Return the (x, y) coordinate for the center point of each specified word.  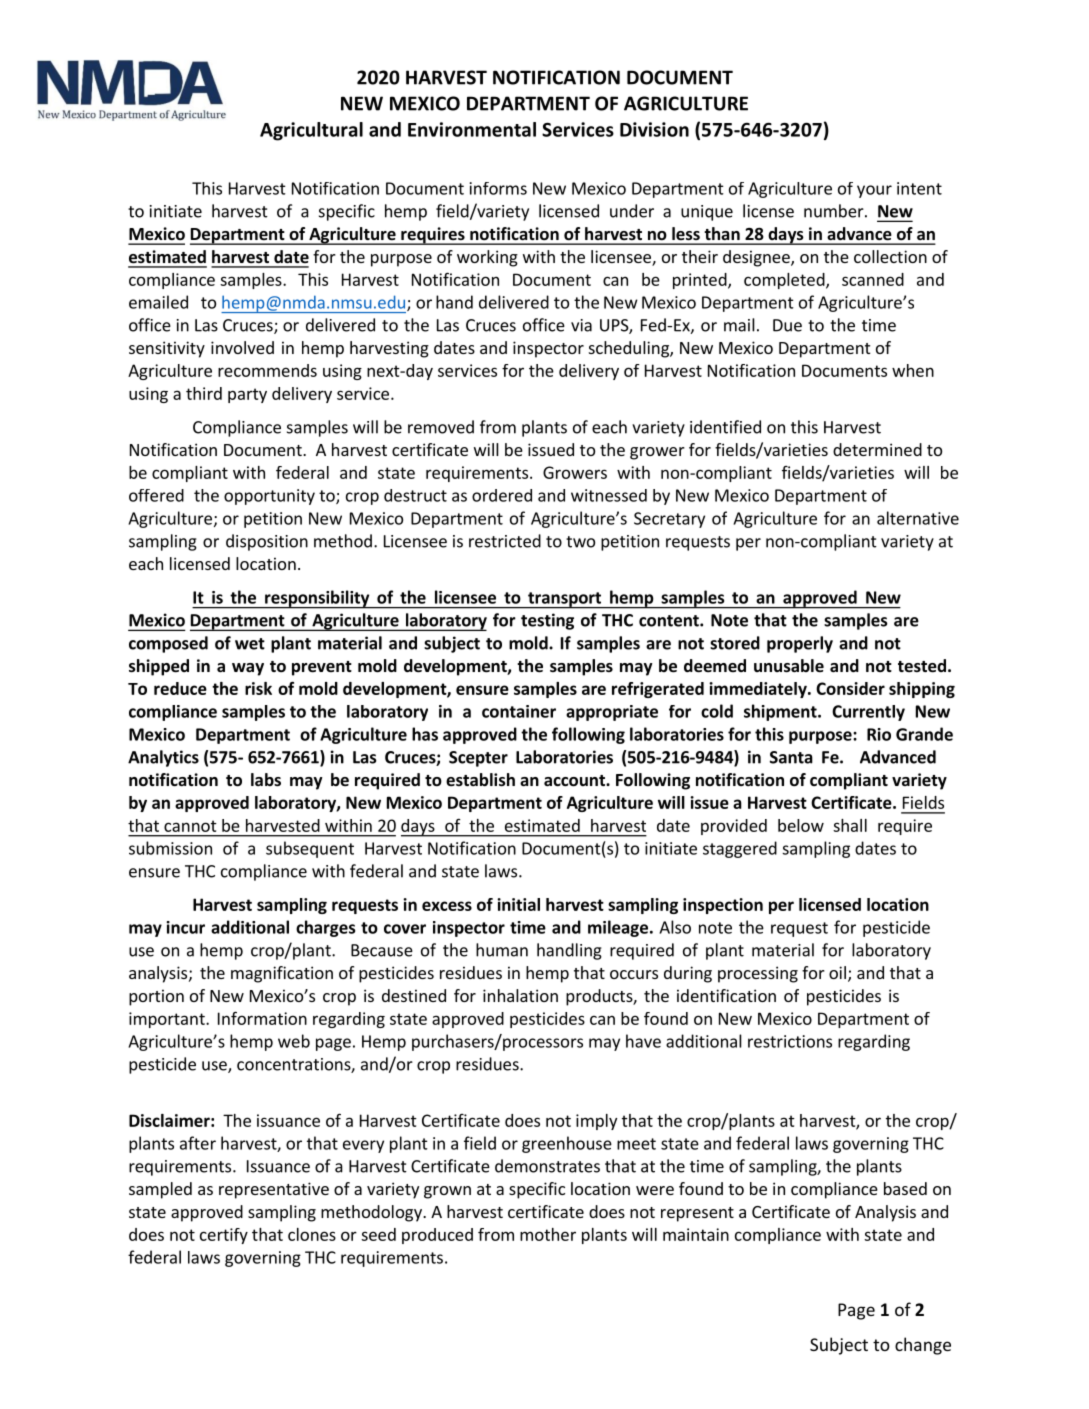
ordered (502, 495)
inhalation (520, 995)
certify (224, 1236)
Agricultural (311, 131)
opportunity (269, 497)
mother (548, 1234)
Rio (879, 734)
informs (498, 188)
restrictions (790, 1041)
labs (266, 780)
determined (877, 449)
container (519, 711)
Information (262, 1018)
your (874, 191)
